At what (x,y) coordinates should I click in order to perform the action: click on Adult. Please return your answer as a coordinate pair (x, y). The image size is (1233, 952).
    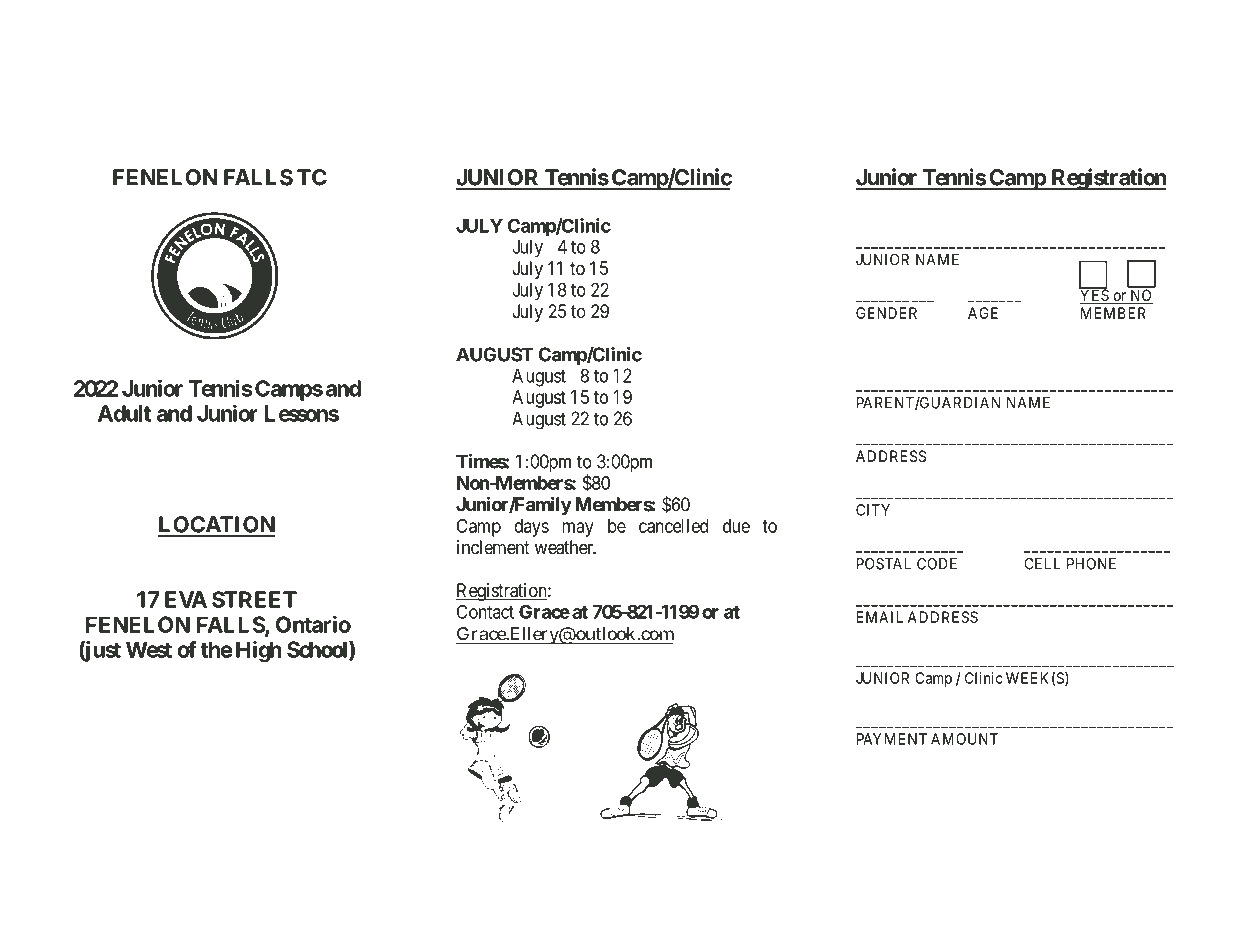
    Looking at the image, I should click on (124, 413).
